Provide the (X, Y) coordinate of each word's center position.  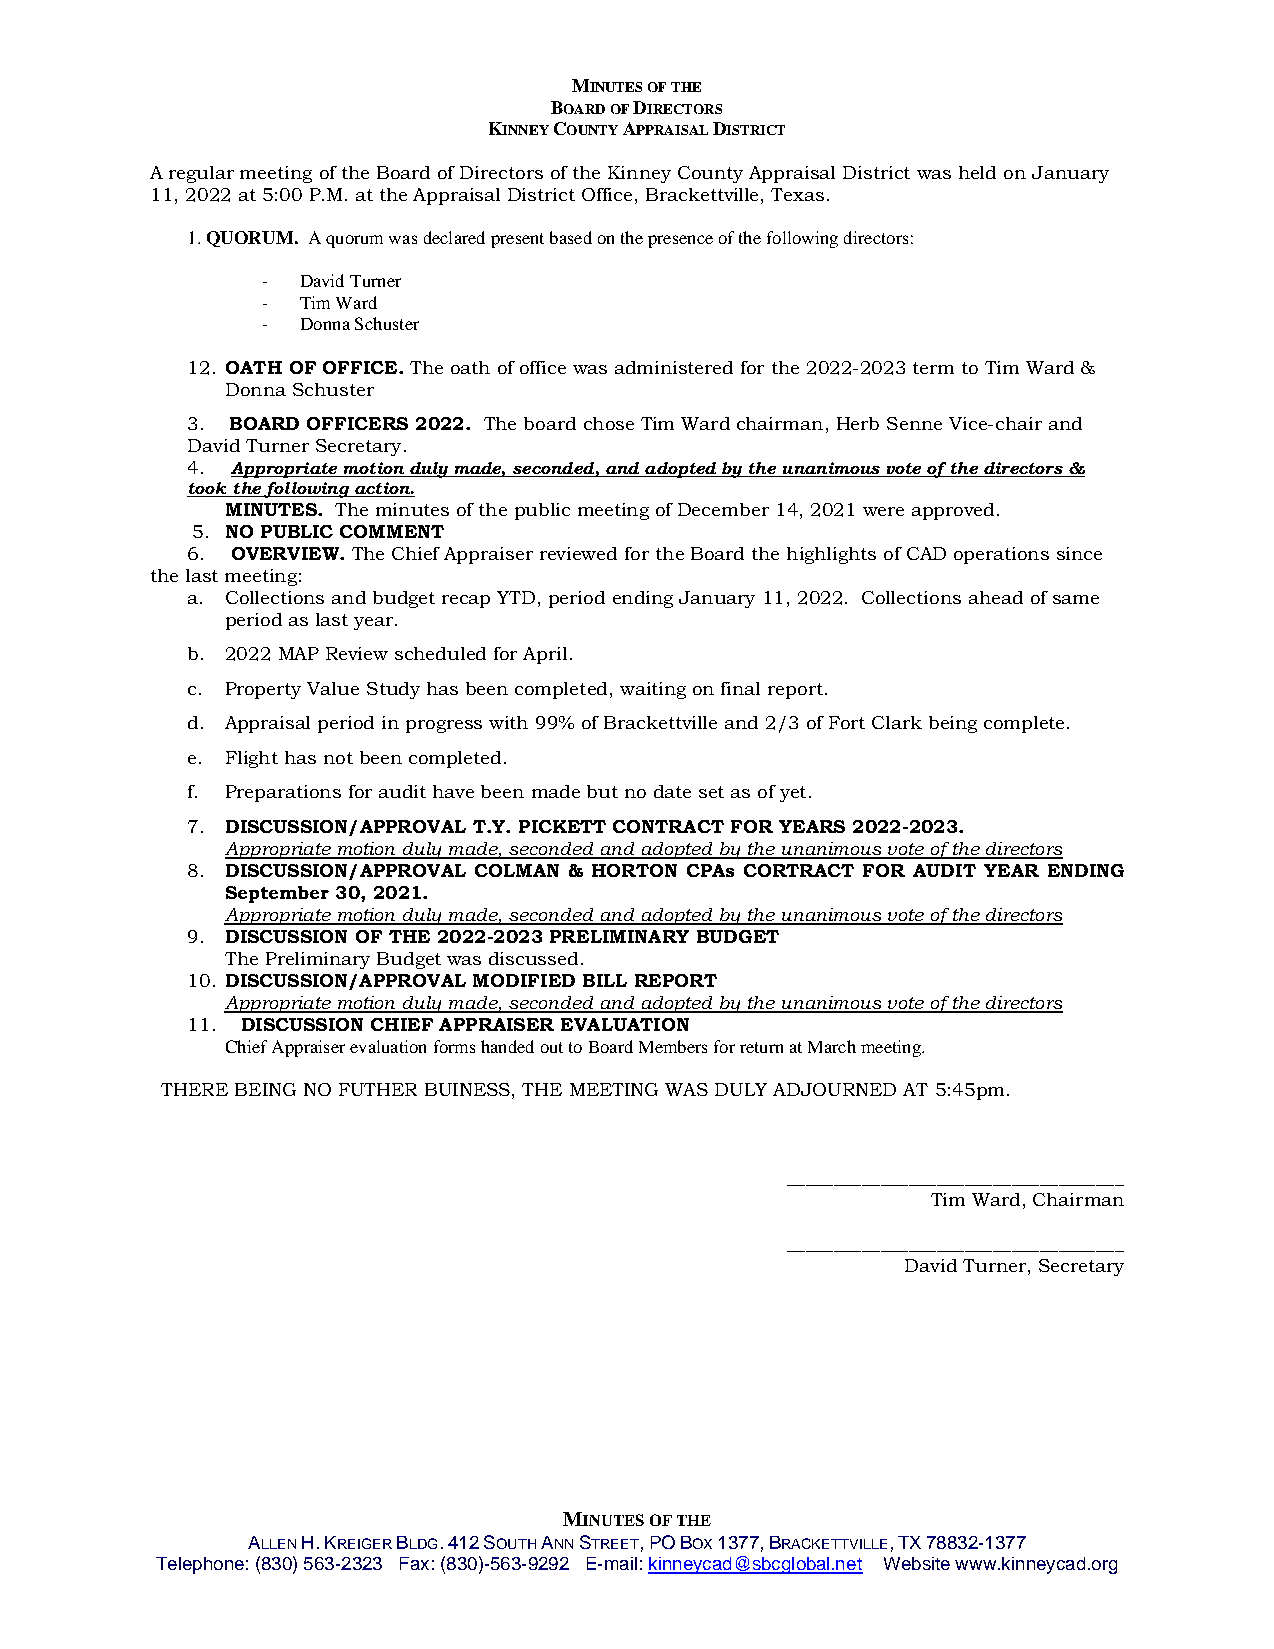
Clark (897, 722)
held (977, 172)
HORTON (634, 870)
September (277, 894)
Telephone (200, 1565)
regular (201, 174)
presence (680, 241)
